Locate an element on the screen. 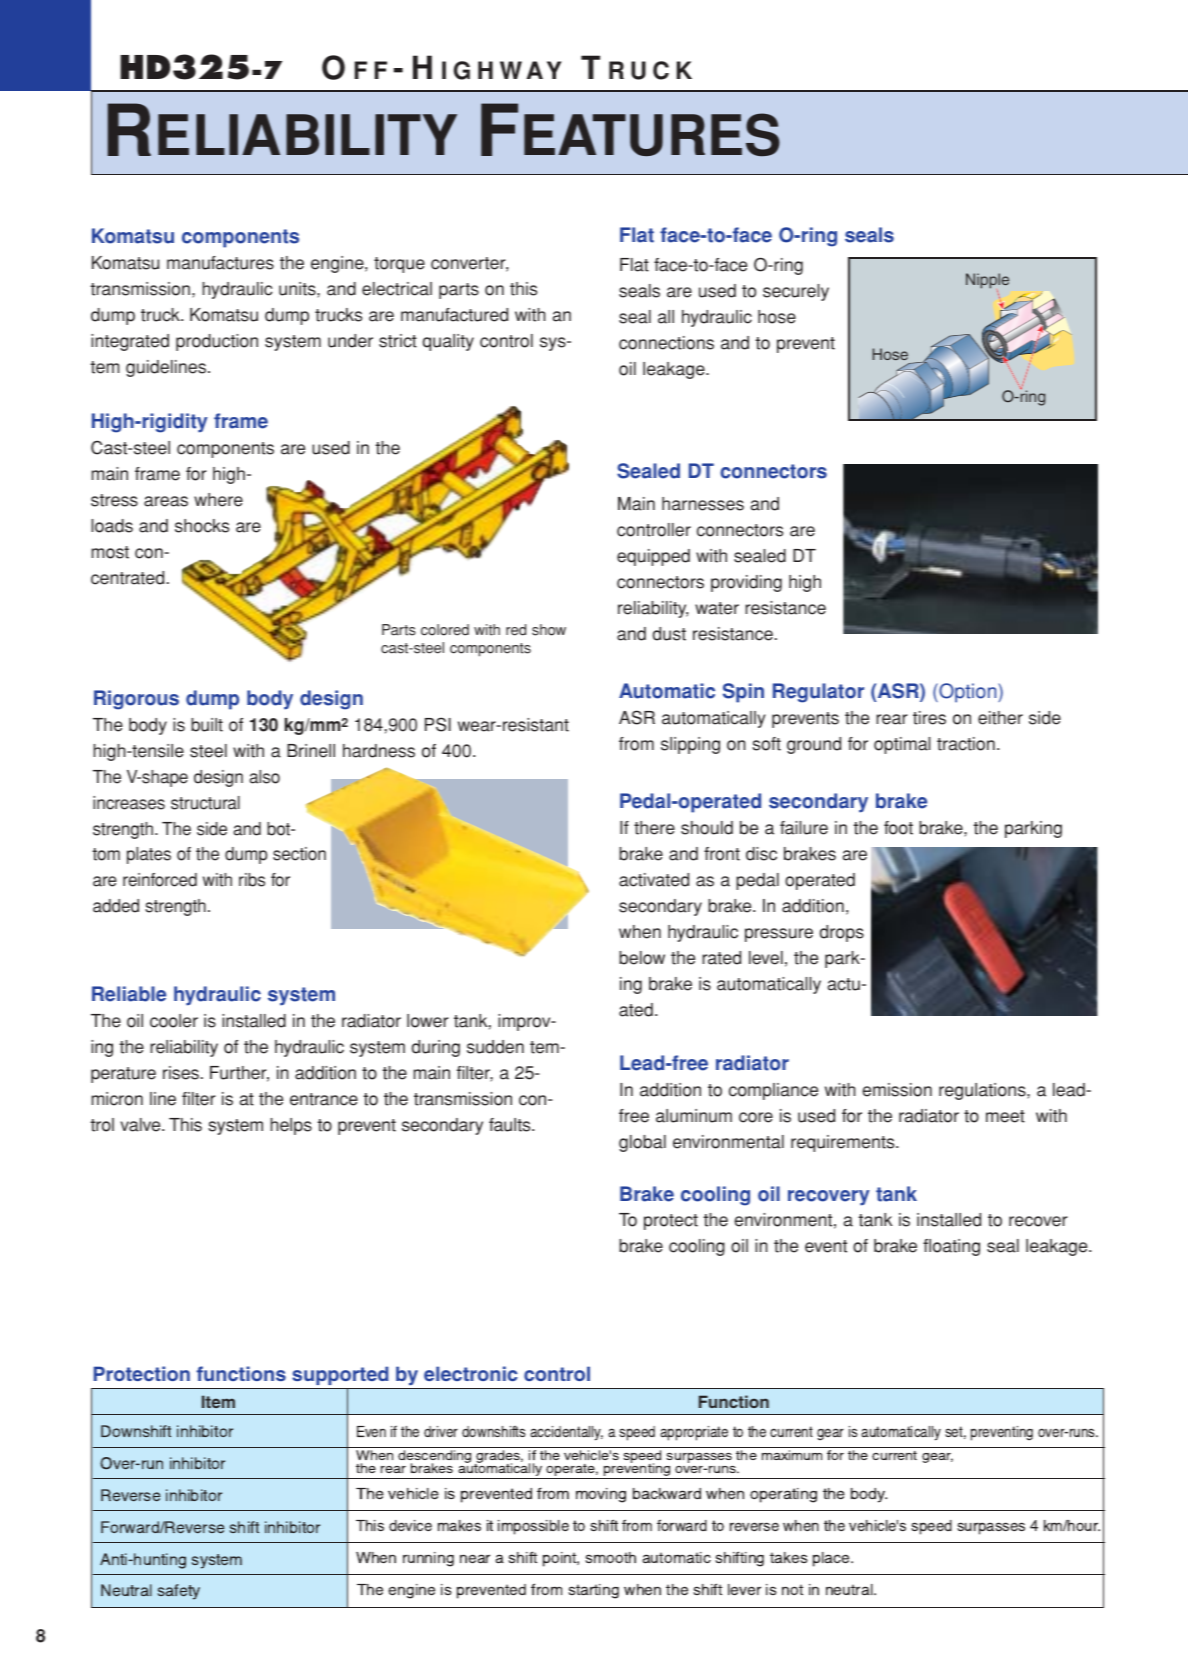 The image size is (1188, 1679). cooler is located at coordinates (174, 1021).
